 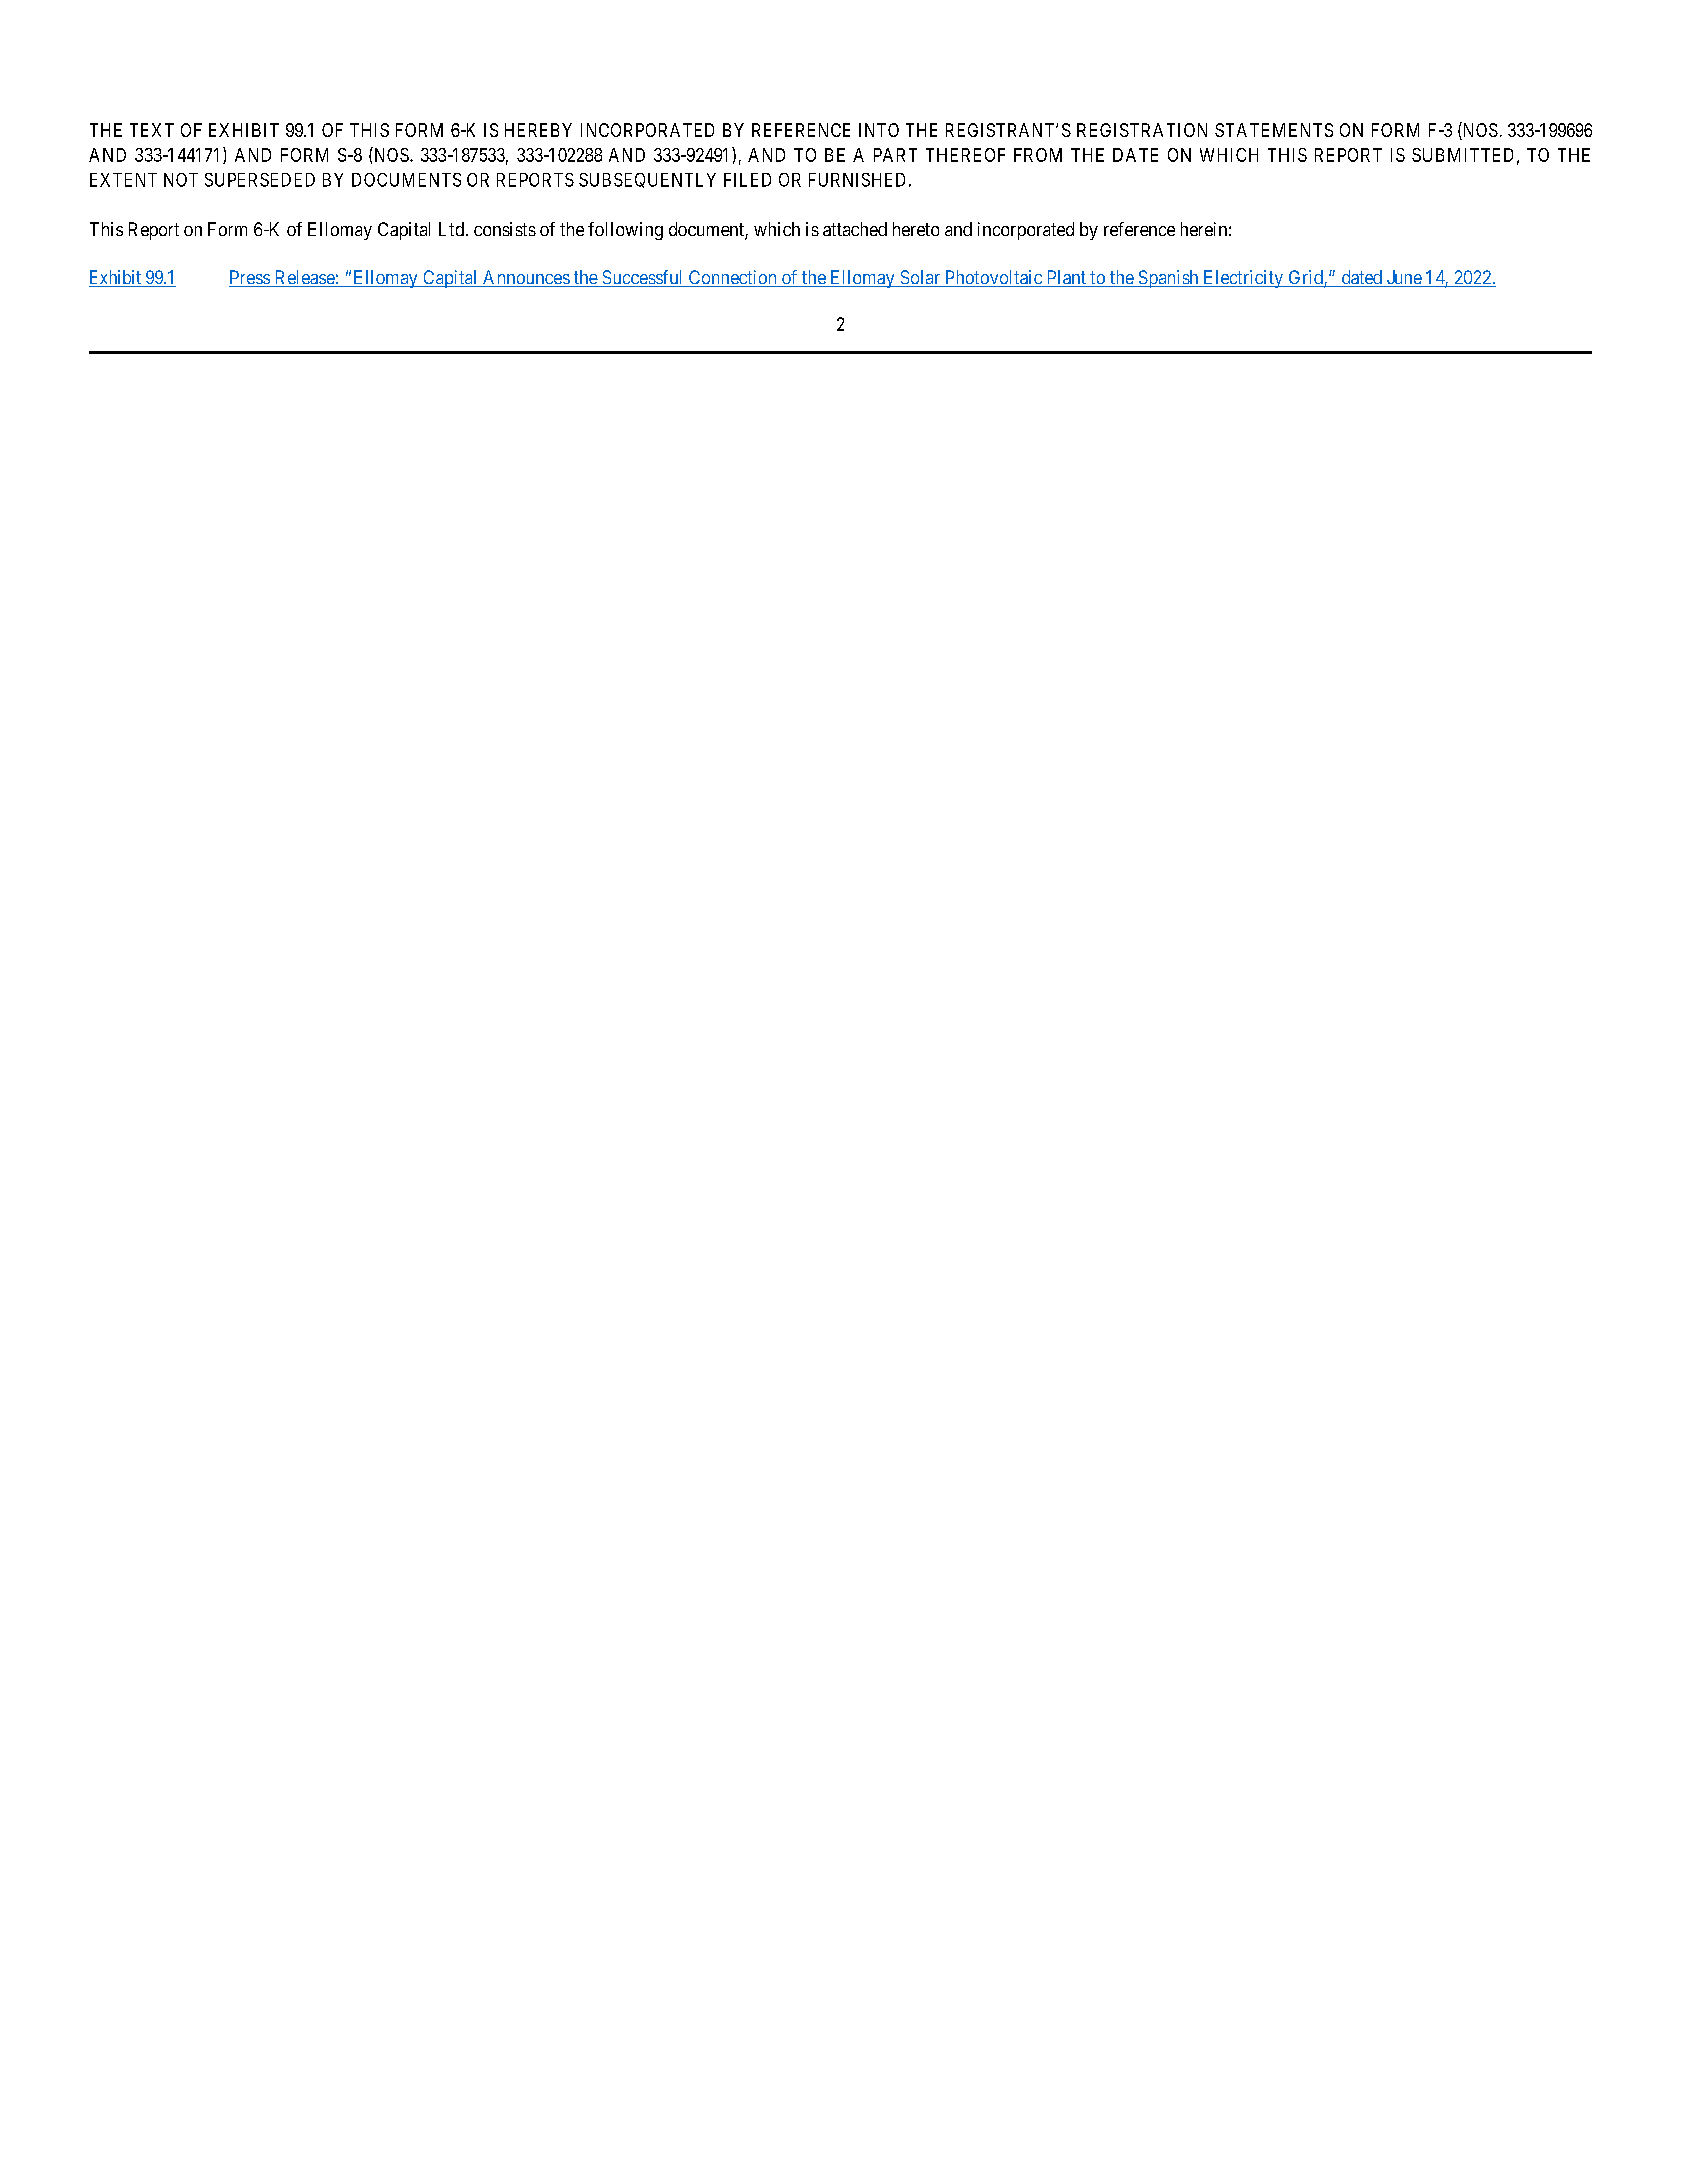 What do you see at coordinates (732, 278) in the screenshot?
I see `Connection` at bounding box center [732, 278].
